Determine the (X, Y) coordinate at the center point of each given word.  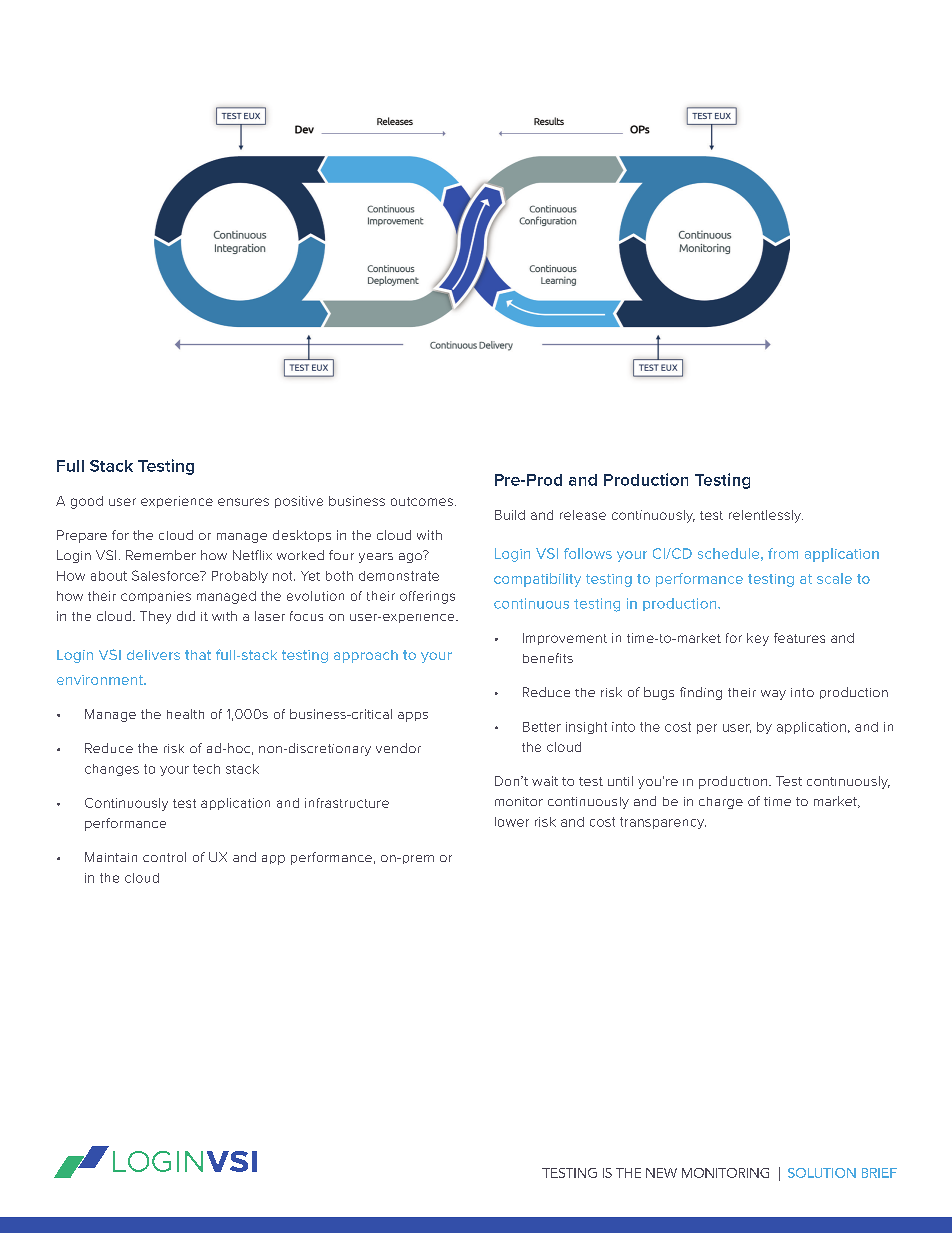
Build (510, 515)
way (773, 695)
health (185, 714)
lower (512, 822)
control (164, 857)
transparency (663, 823)
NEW (661, 1173)
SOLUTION (822, 1173)
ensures (243, 502)
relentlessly (766, 516)
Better (542, 727)
